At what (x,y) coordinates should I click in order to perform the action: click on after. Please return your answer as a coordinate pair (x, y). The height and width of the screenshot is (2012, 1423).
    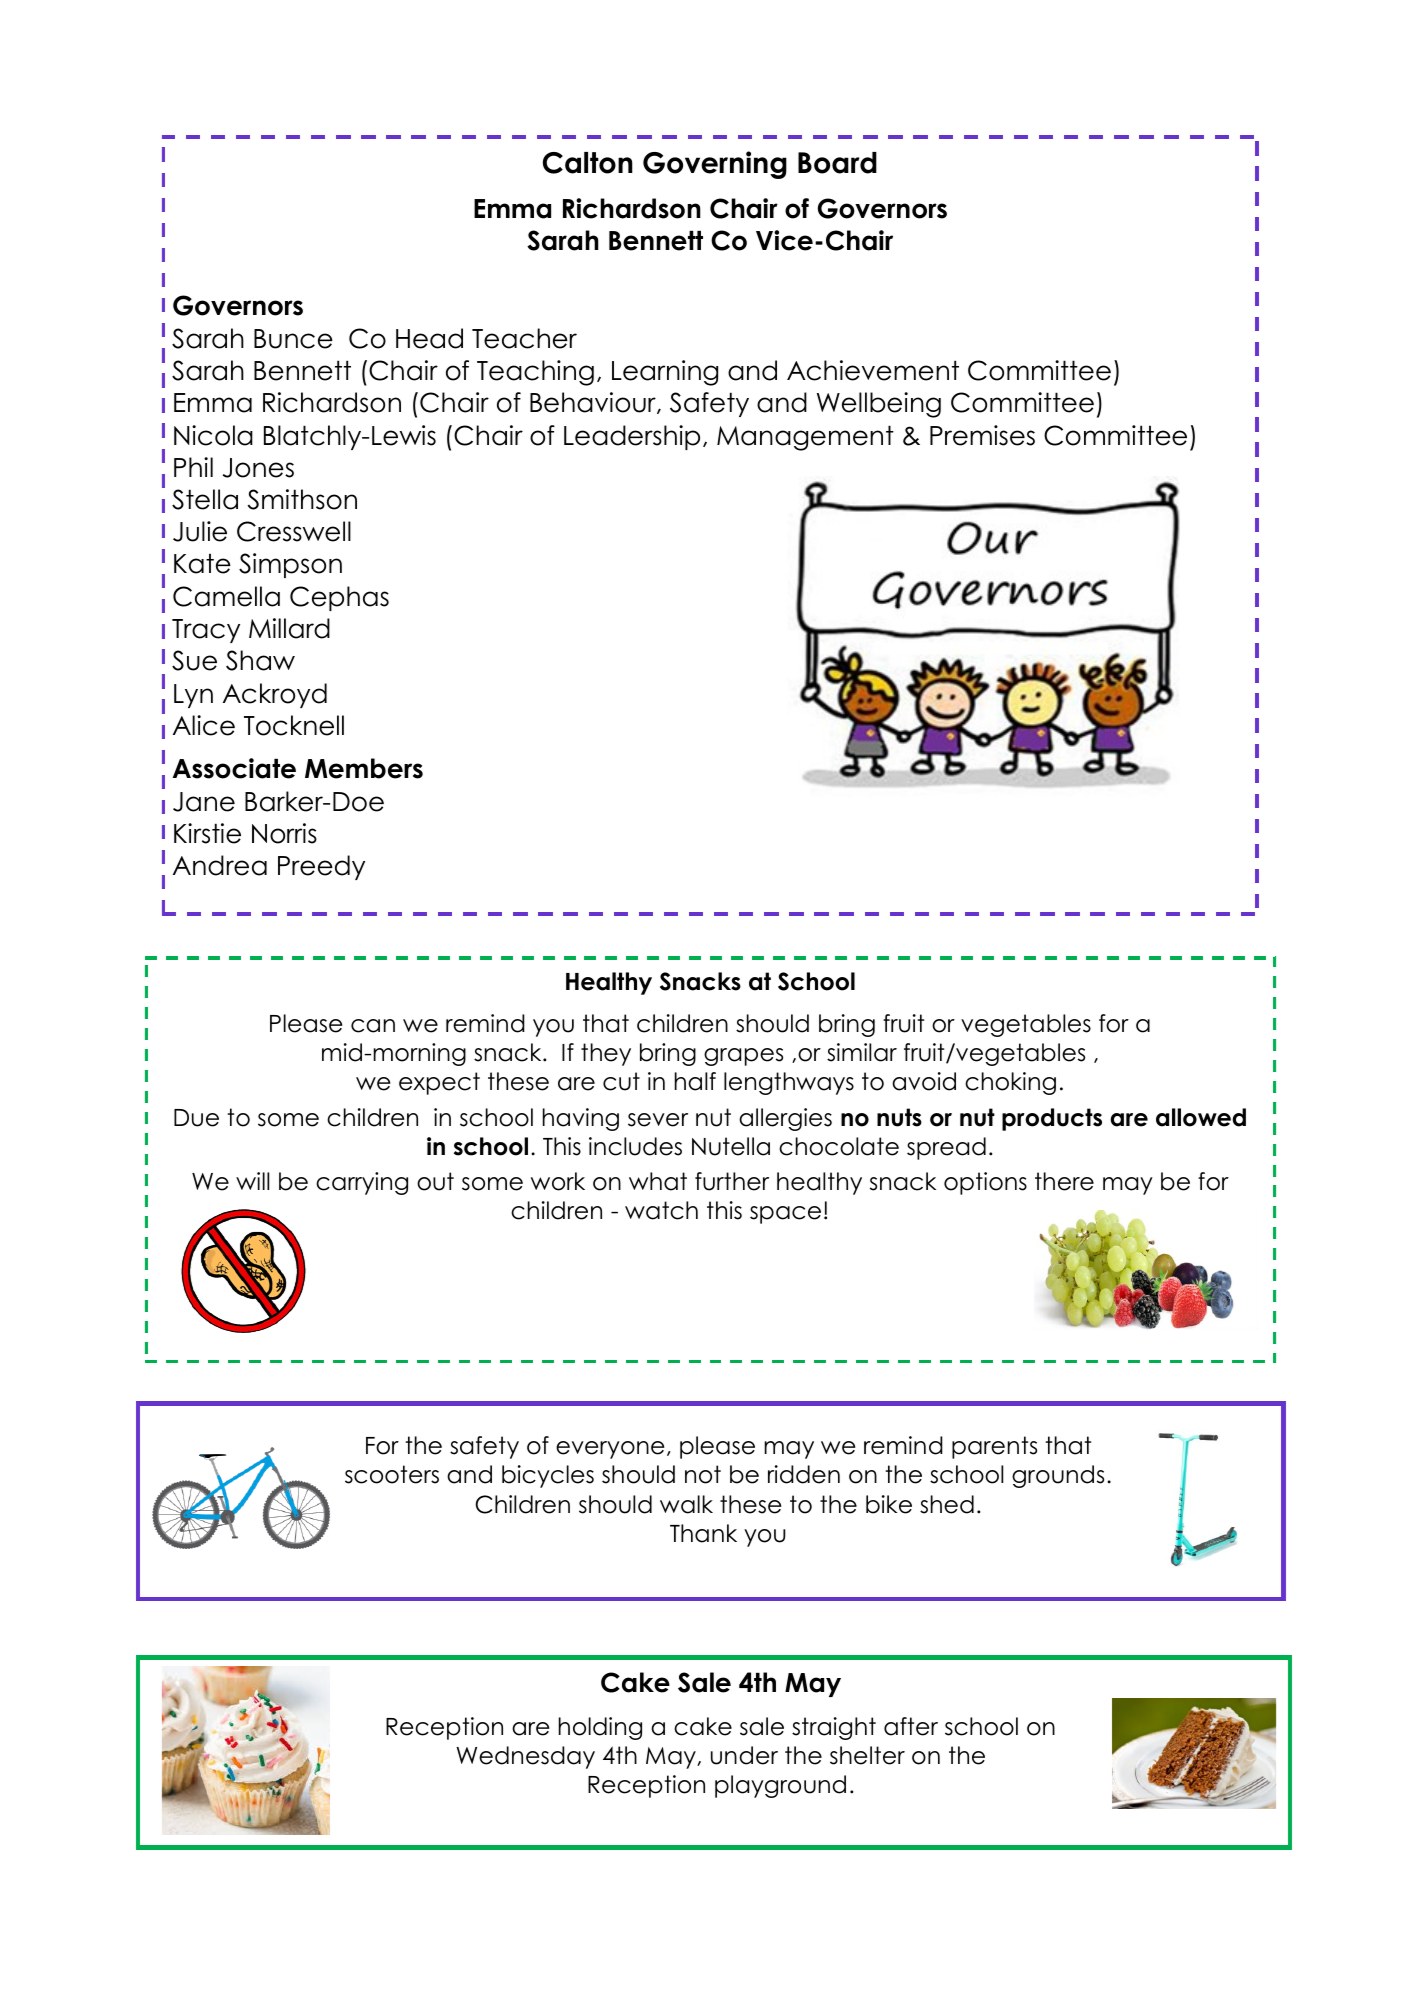
    Looking at the image, I should click on (911, 1726).
